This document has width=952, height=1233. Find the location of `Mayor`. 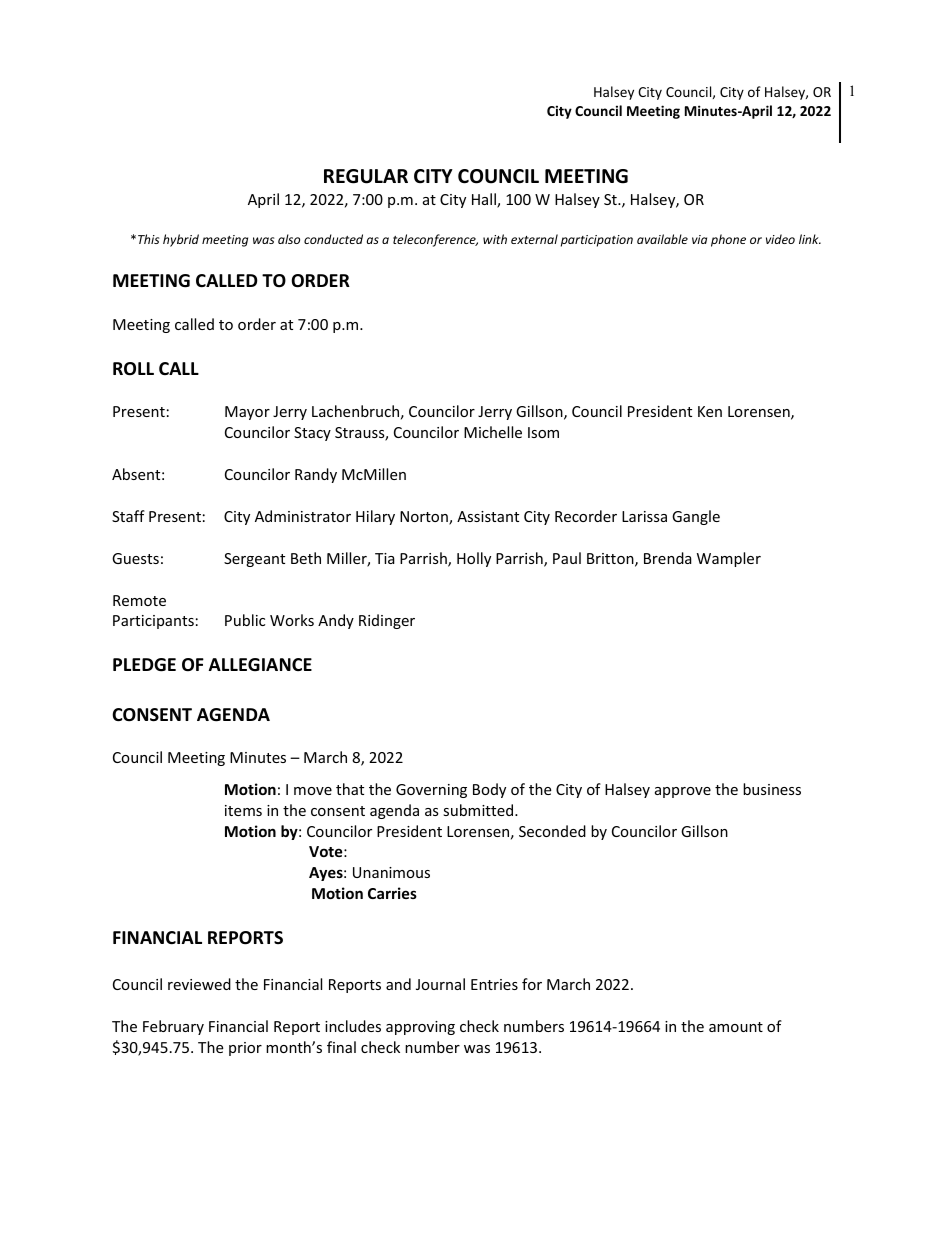

Mayor is located at coordinates (247, 413).
